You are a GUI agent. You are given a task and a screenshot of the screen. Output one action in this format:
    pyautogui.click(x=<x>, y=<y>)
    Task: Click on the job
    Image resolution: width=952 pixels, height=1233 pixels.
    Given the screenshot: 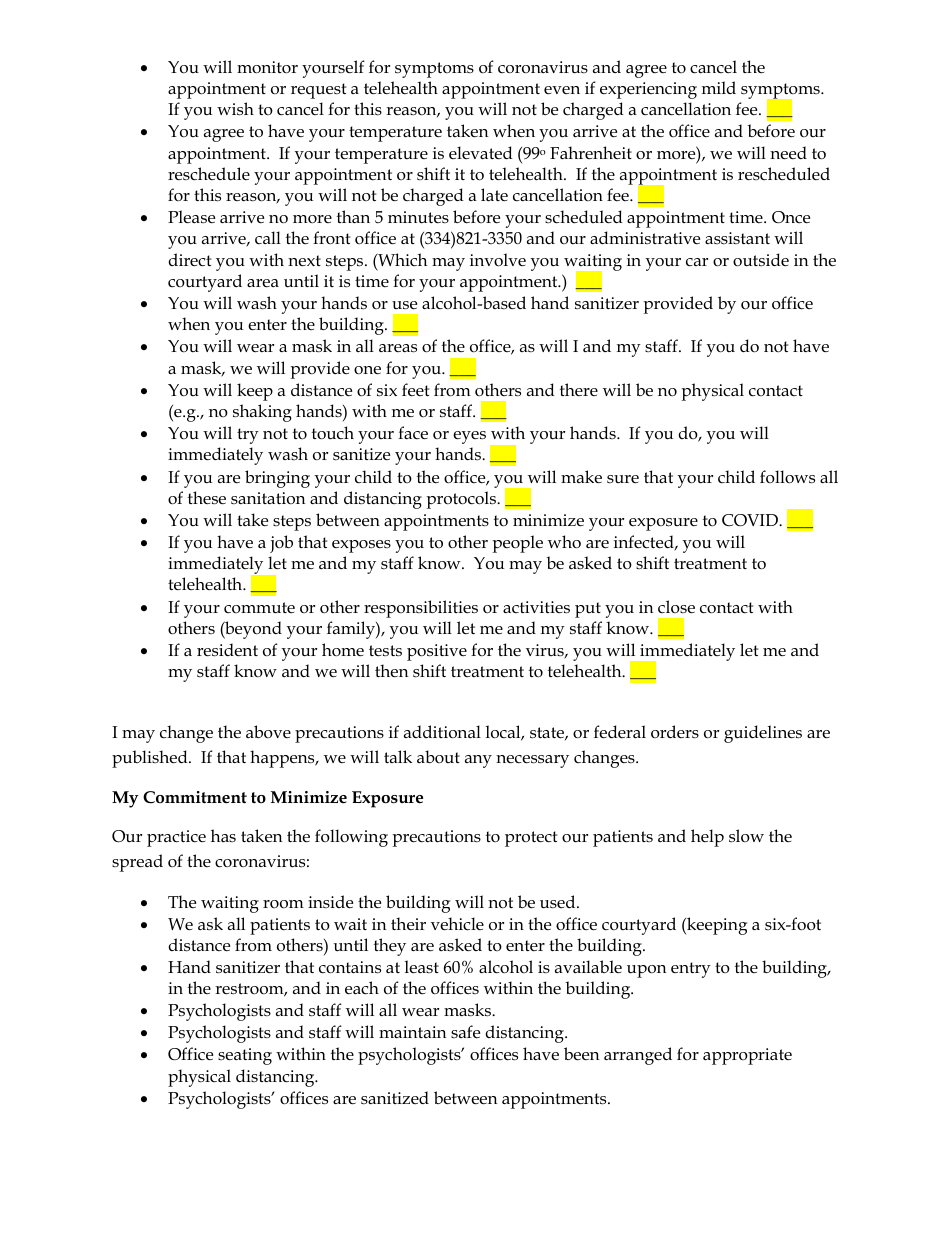 What is the action you would take?
    pyautogui.click(x=281, y=544)
